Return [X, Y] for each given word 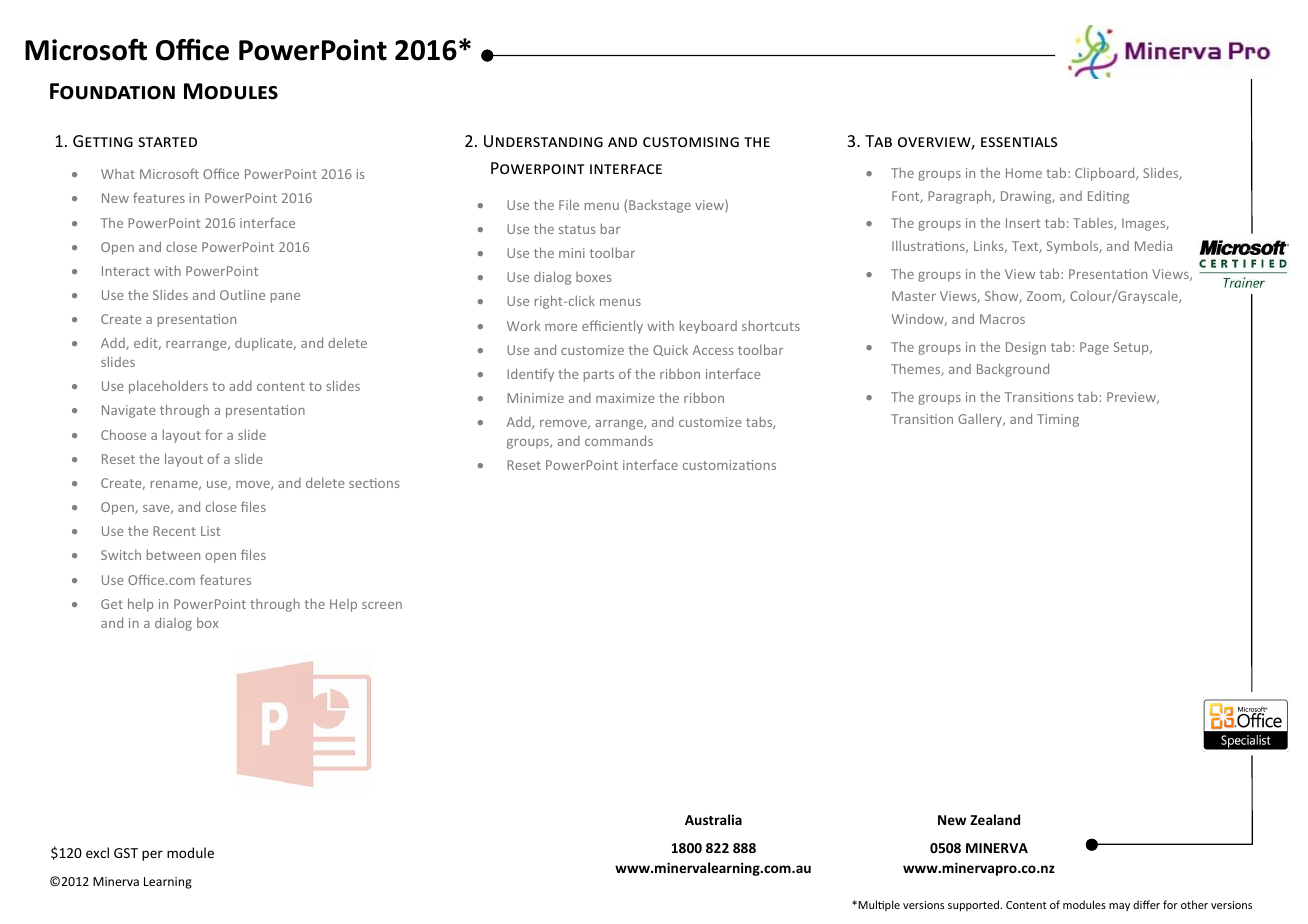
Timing [1058, 420]
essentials [1019, 142]
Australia [713, 819]
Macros [1002, 319]
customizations [729, 465]
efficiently [612, 327]
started [167, 142]
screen [382, 605]
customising [691, 142]
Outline [242, 294]
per [152, 855]
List [210, 531]
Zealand [995, 819]
